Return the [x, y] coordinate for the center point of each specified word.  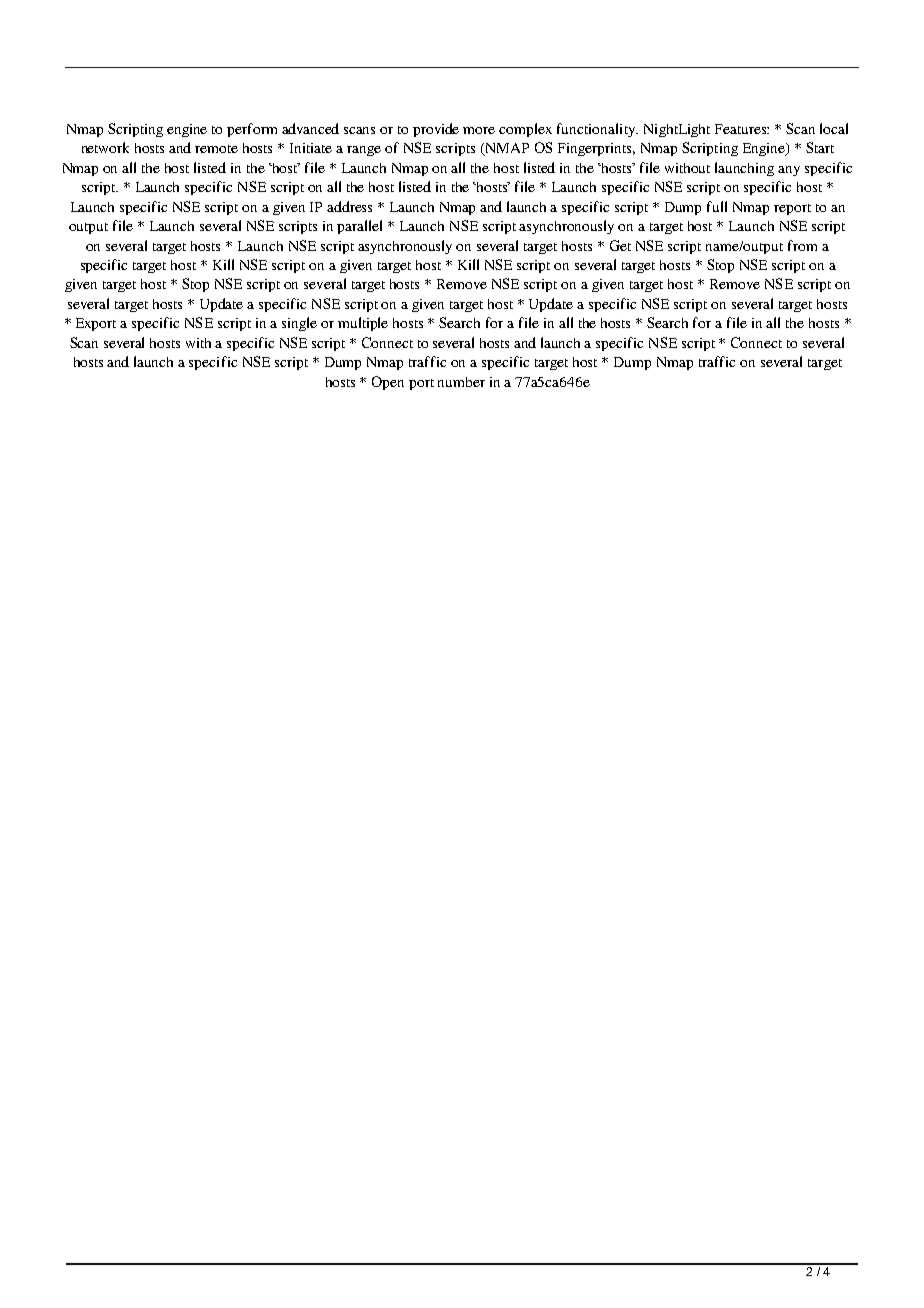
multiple [363, 324]
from [802, 245]
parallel [359, 227]
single [299, 324]
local [834, 128]
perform [252, 130]
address [349, 206]
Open [388, 383]
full [717, 206]
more [479, 130]
